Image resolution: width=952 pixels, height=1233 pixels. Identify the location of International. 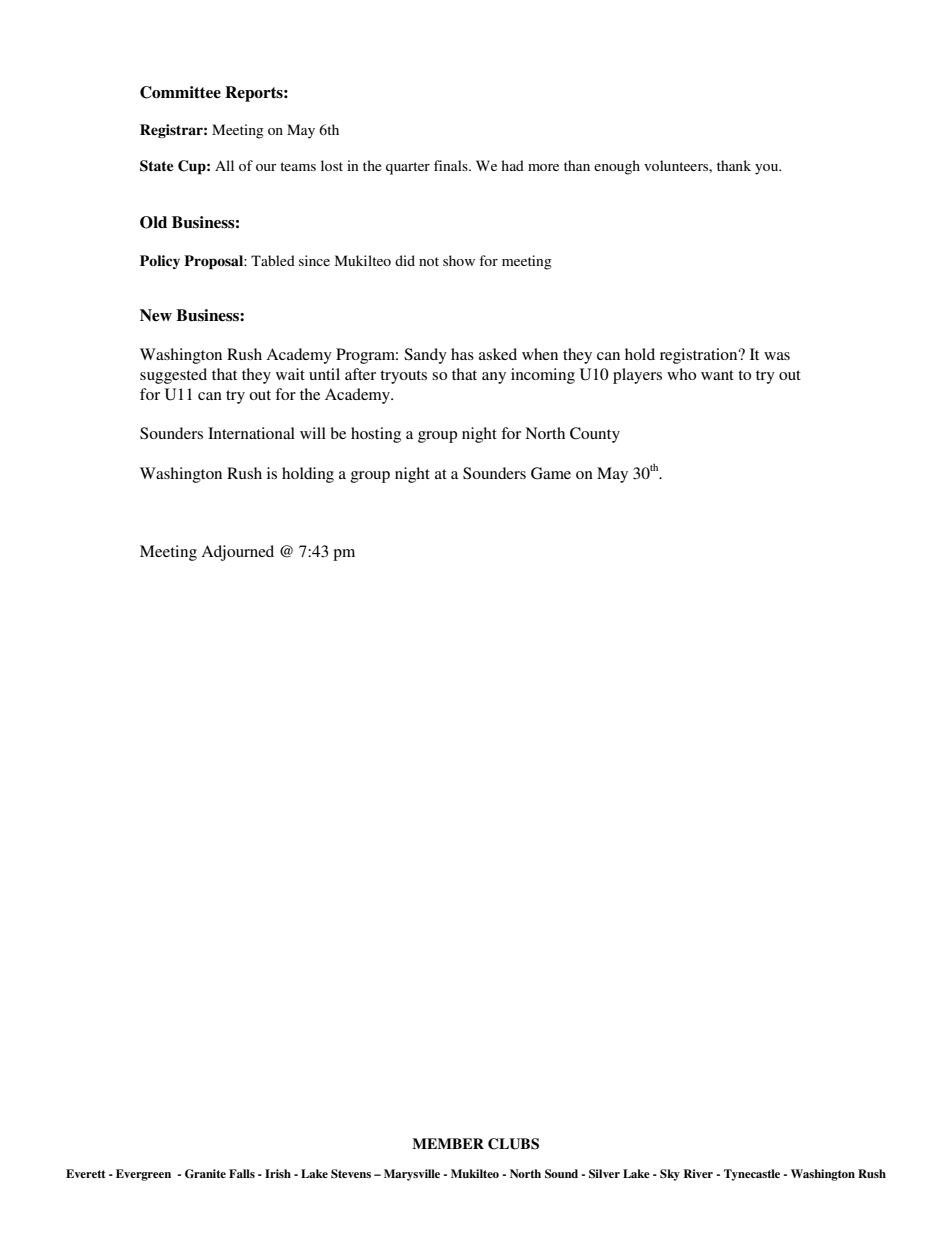
(251, 433).
